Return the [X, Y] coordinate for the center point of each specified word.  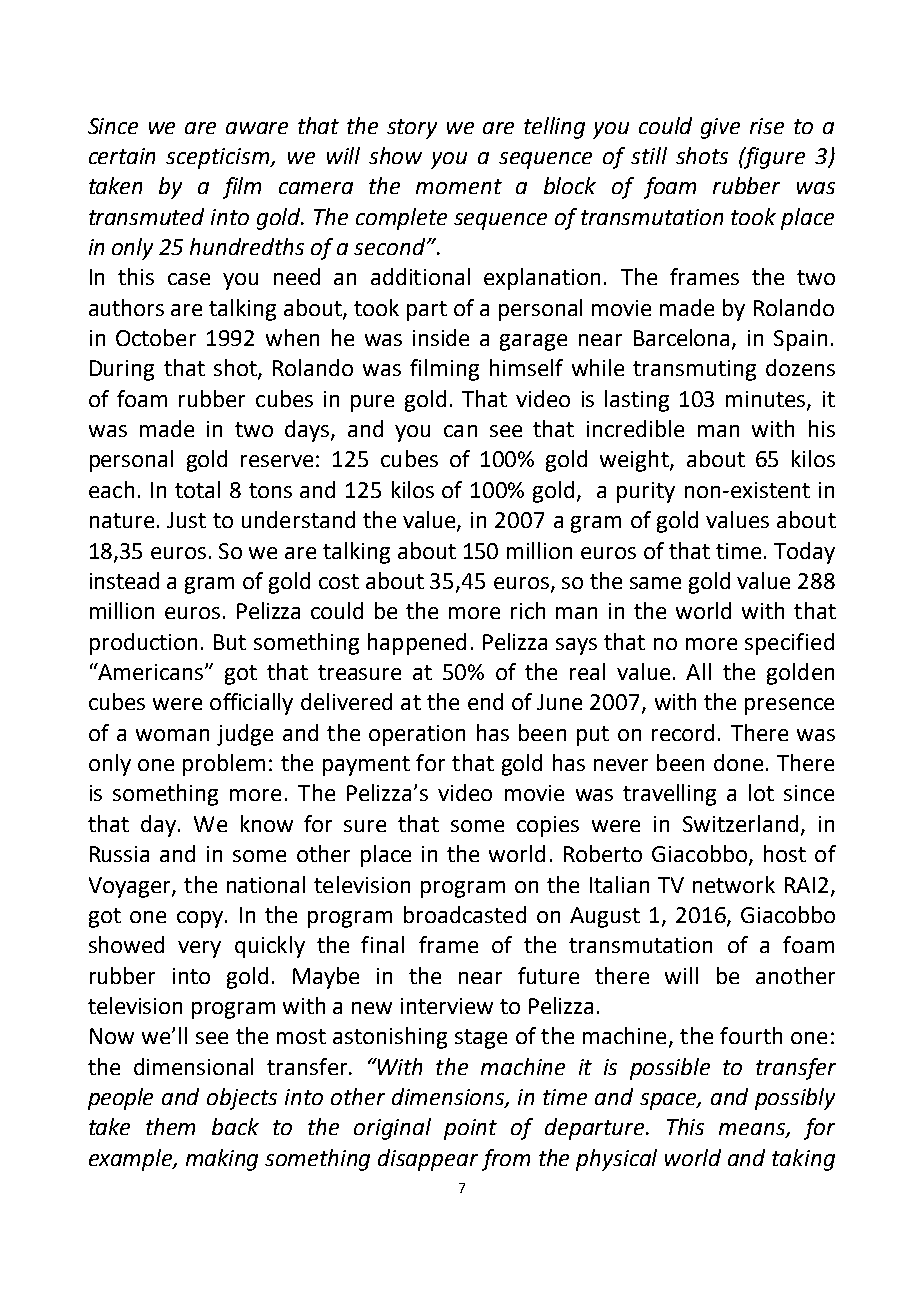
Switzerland [740, 823]
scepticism [219, 158]
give [720, 128]
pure [372, 403]
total [197, 489]
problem [224, 765]
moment [459, 186]
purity [646, 492]
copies [548, 826]
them [170, 1126]
